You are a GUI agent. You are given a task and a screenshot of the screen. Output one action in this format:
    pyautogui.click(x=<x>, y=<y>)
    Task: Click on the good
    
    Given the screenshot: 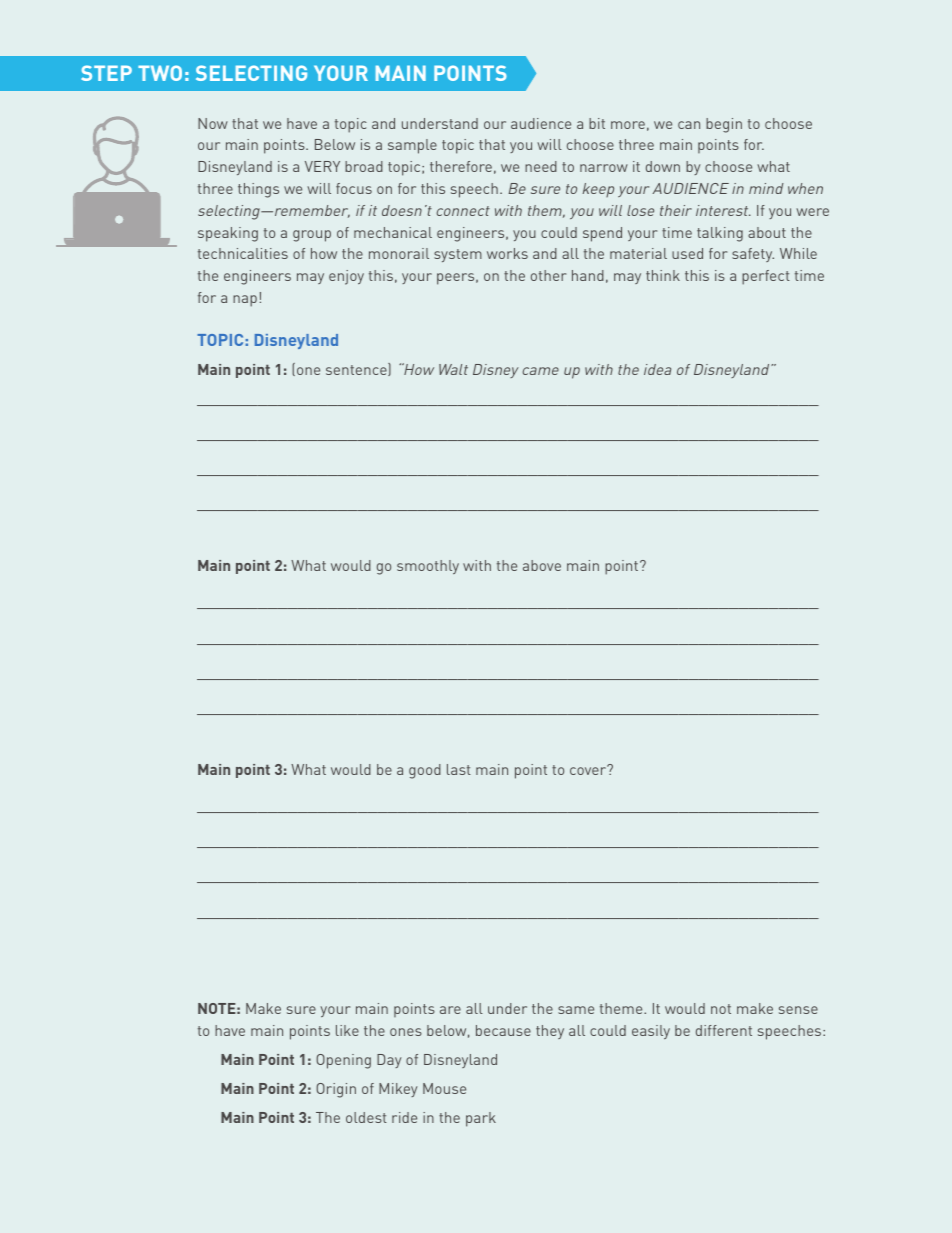 What is the action you would take?
    pyautogui.click(x=425, y=771)
